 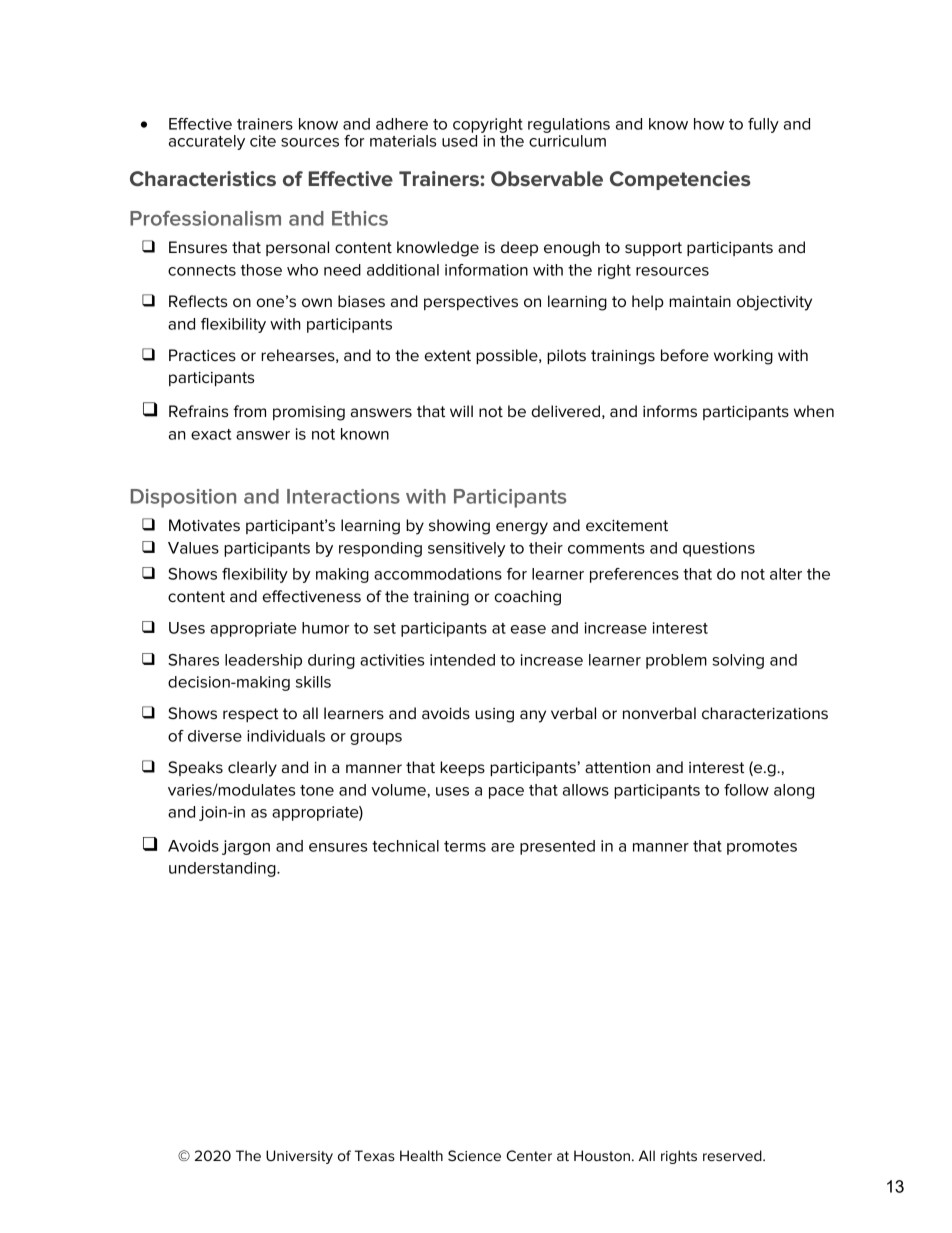 I want to click on University, so click(x=299, y=1157).
